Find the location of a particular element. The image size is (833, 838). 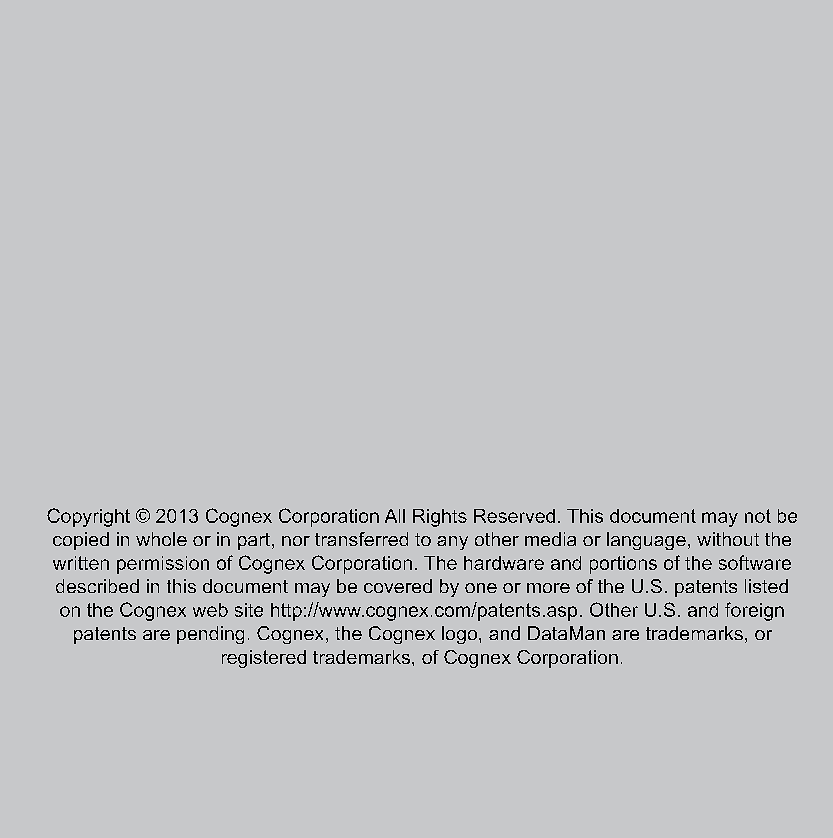

covered is located at coordinates (398, 586).
